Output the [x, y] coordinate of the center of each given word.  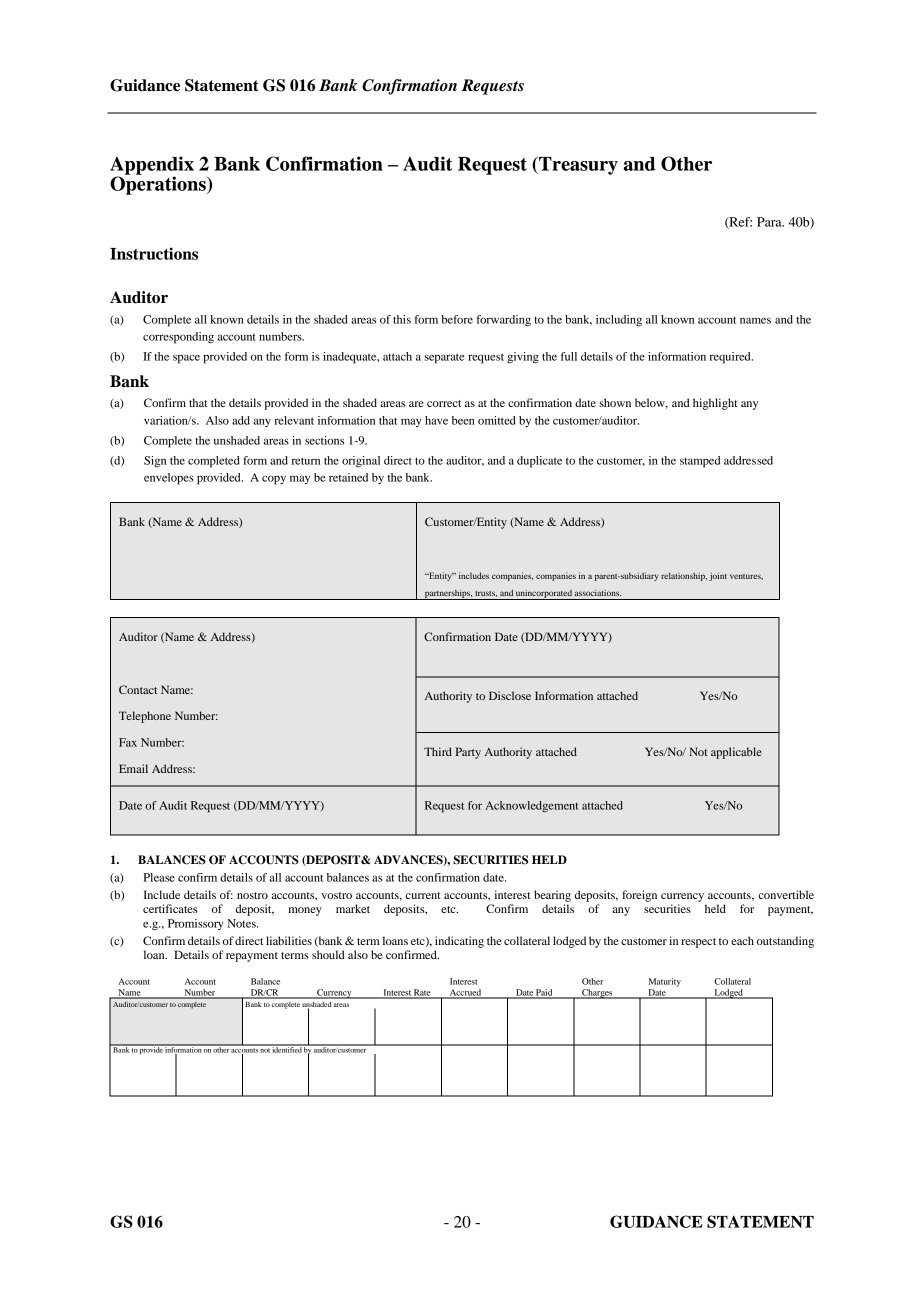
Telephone [145, 717]
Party [468, 753]
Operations [159, 184]
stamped [700, 462]
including [619, 321]
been [463, 420]
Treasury [577, 165]
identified [287, 1049]
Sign [155, 462]
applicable [736, 753]
